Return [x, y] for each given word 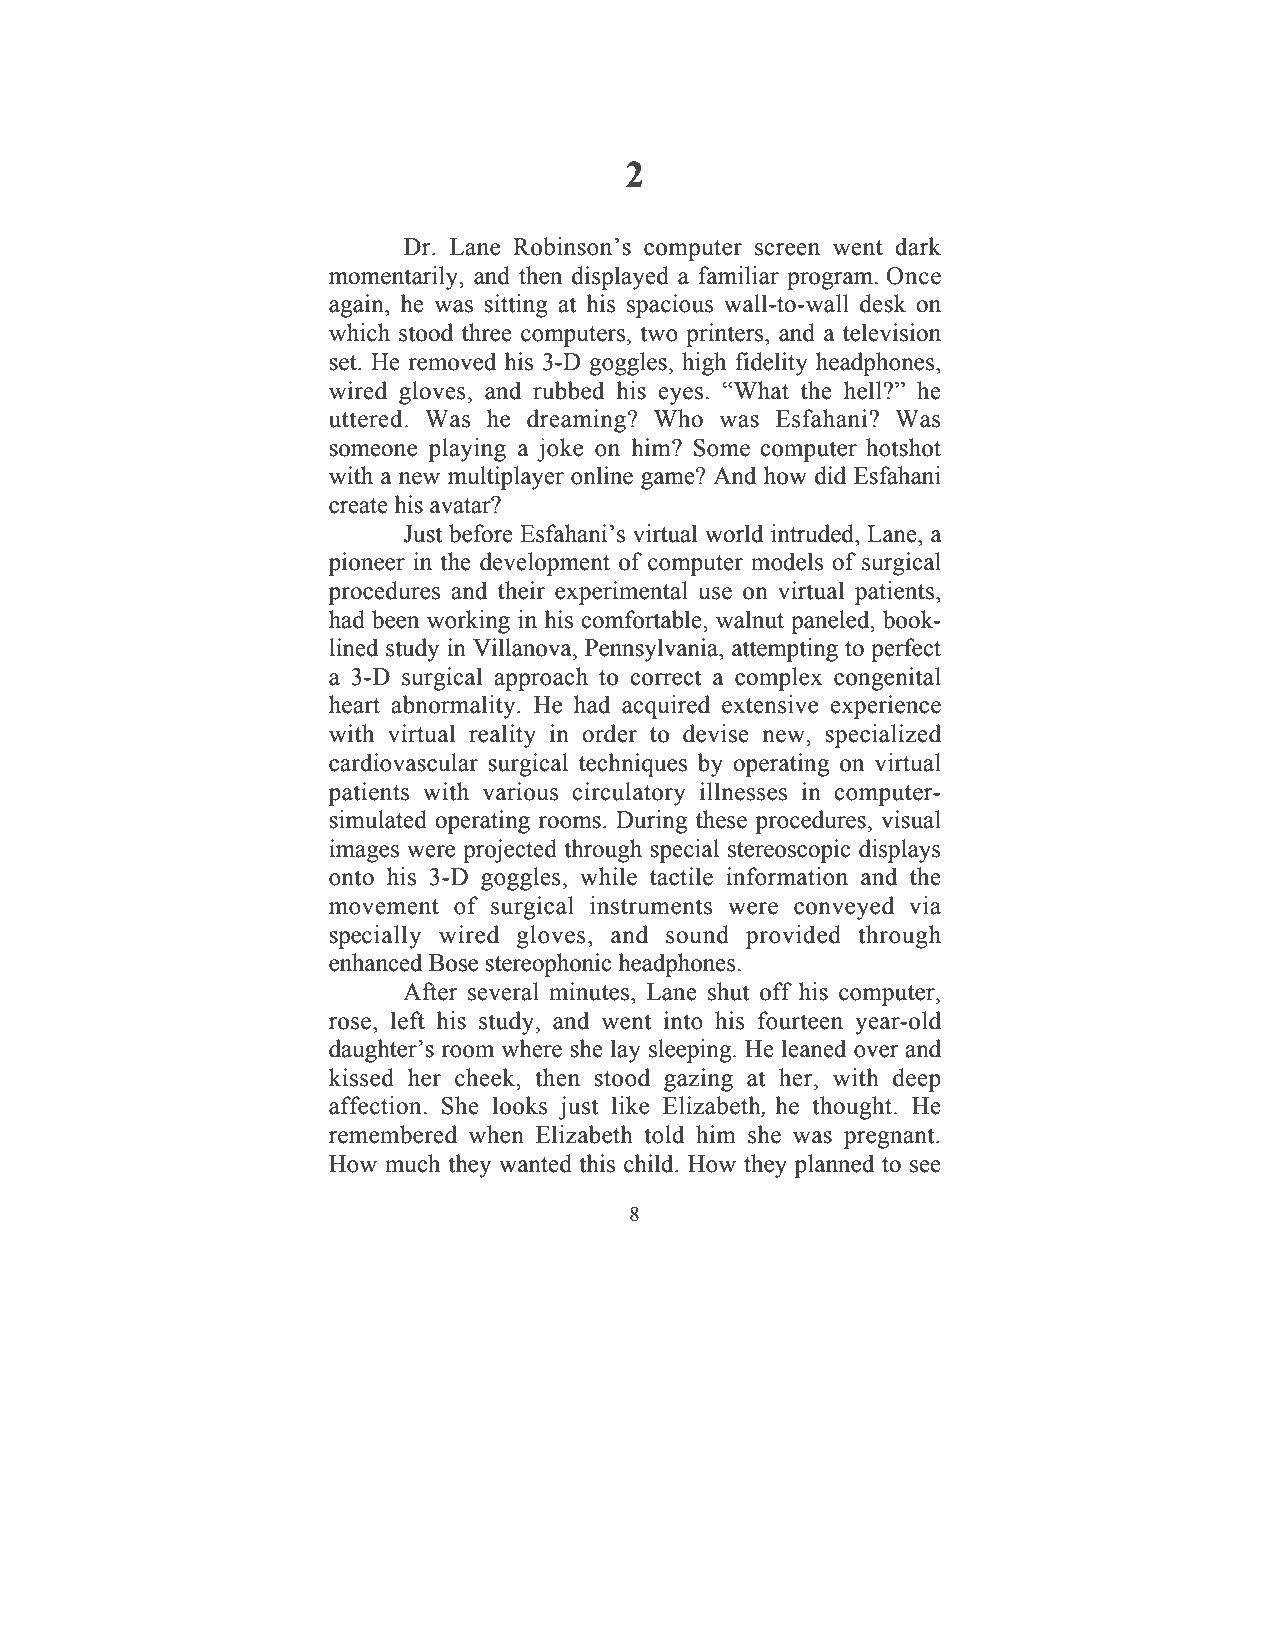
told [664, 1134]
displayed [620, 278]
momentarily [395, 278]
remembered [393, 1134]
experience [885, 707]
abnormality [454, 707]
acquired [666, 707]
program [831, 281]
